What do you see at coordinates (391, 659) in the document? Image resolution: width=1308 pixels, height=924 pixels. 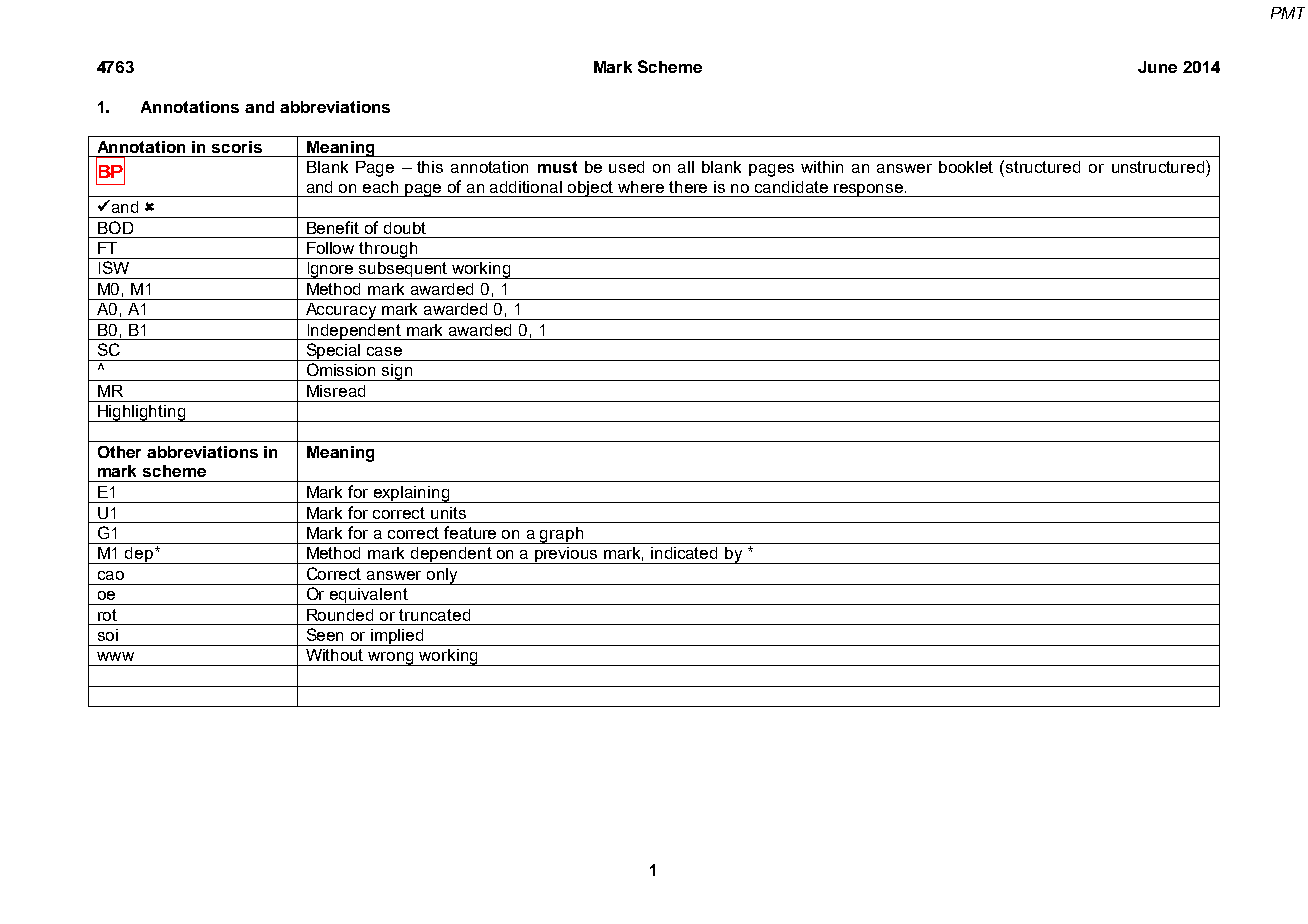 I see `wrong` at bounding box center [391, 659].
